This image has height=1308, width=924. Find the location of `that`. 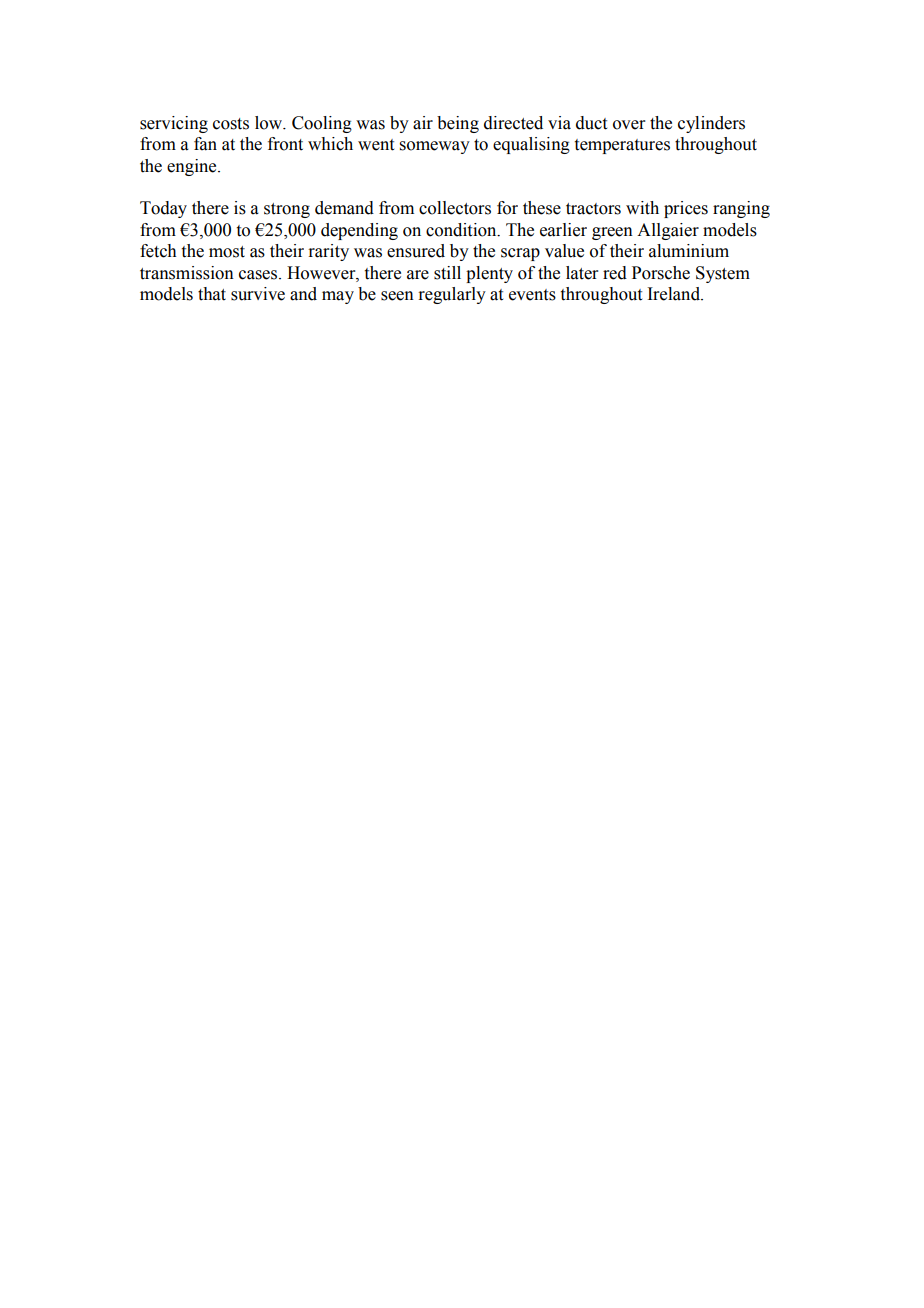

that is located at coordinates (212, 294).
